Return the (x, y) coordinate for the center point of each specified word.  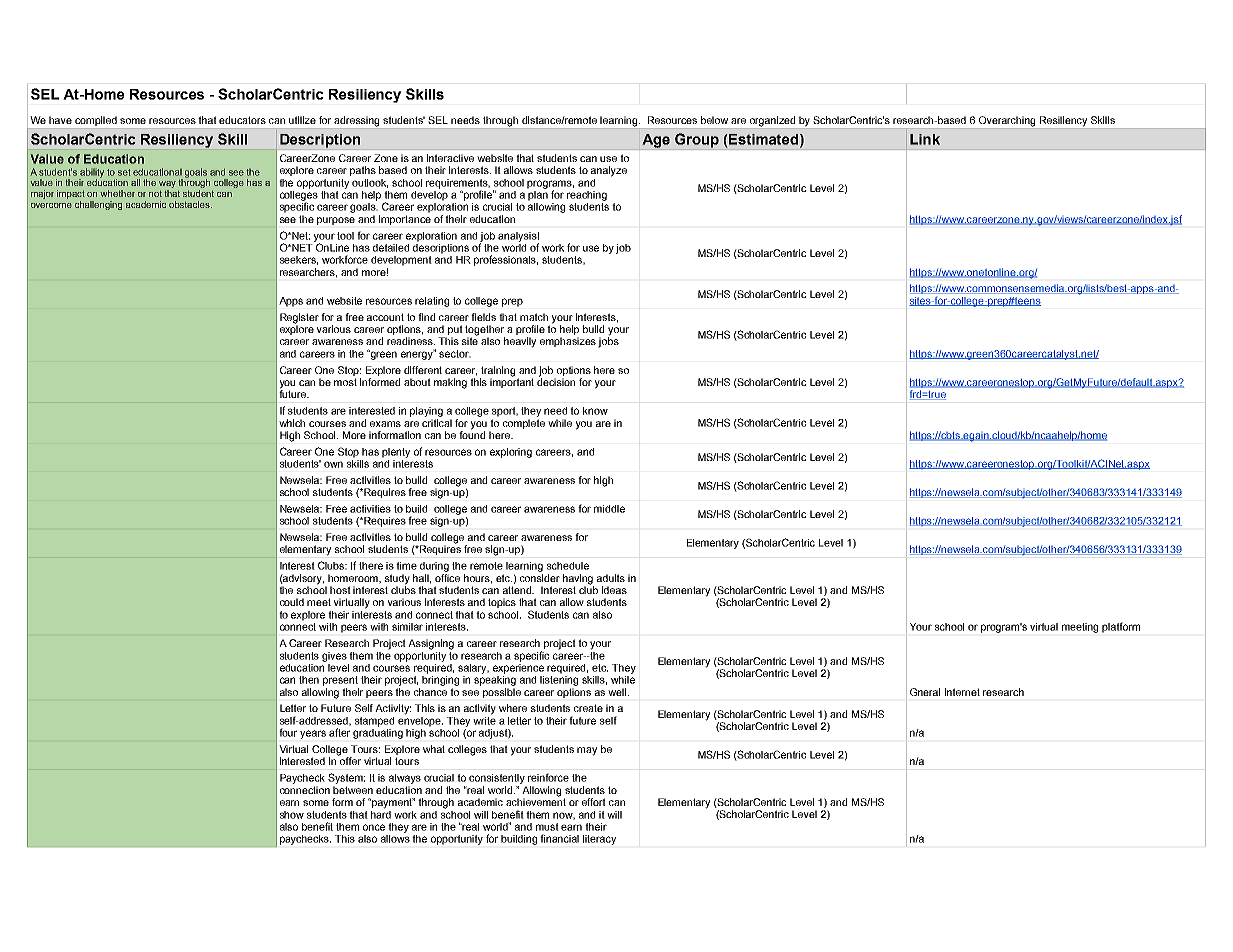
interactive (450, 158)
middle (609, 509)
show (292, 815)
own (333, 464)
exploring (511, 453)
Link (925, 139)
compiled (96, 122)
